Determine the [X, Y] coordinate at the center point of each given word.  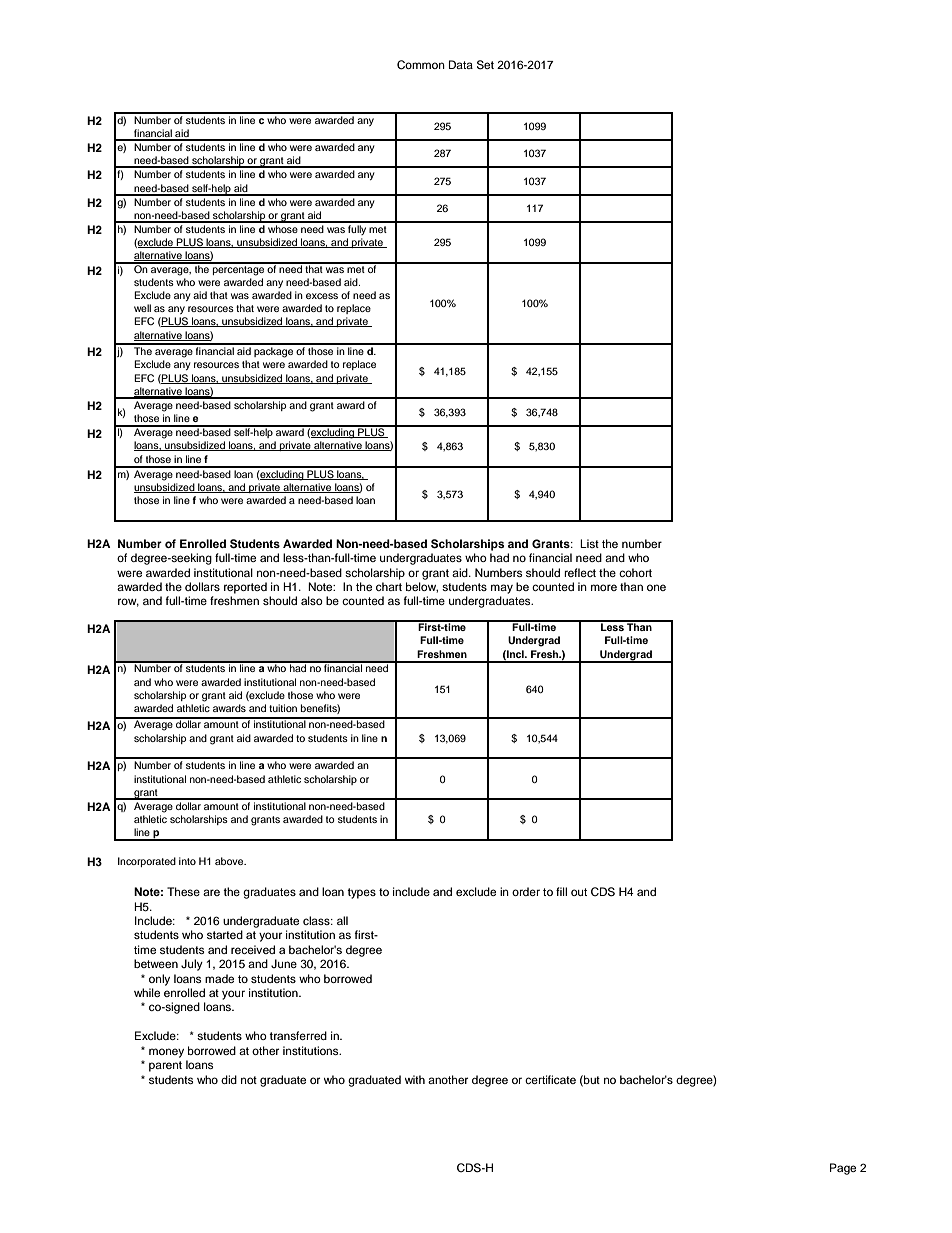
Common [421, 65]
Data [461, 64]
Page [843, 1169]
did [229, 1079]
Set [485, 65]
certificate [550, 1079]
